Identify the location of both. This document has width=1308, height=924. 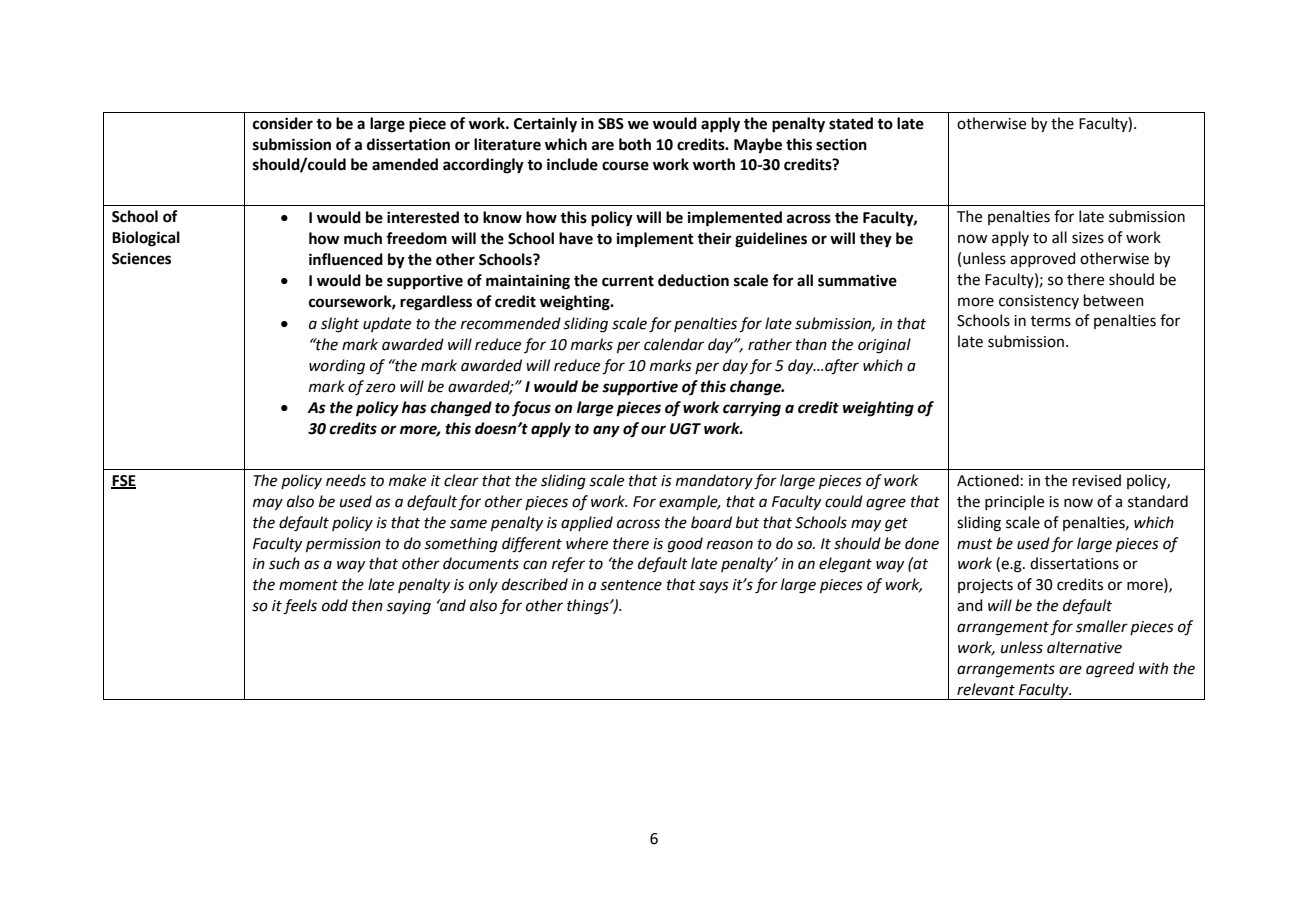
(635, 144).
